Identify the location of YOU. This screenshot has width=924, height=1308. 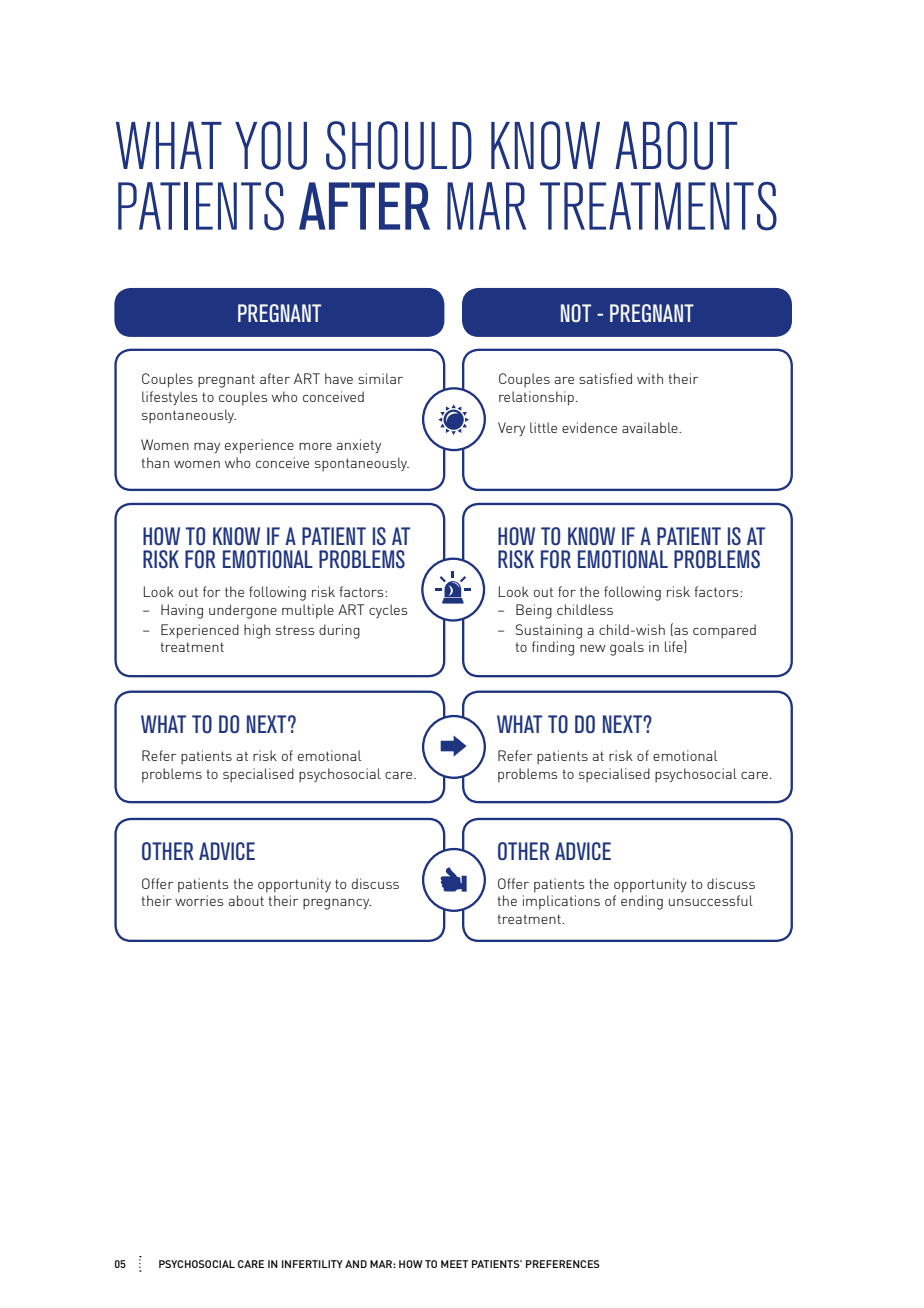
(271, 145).
